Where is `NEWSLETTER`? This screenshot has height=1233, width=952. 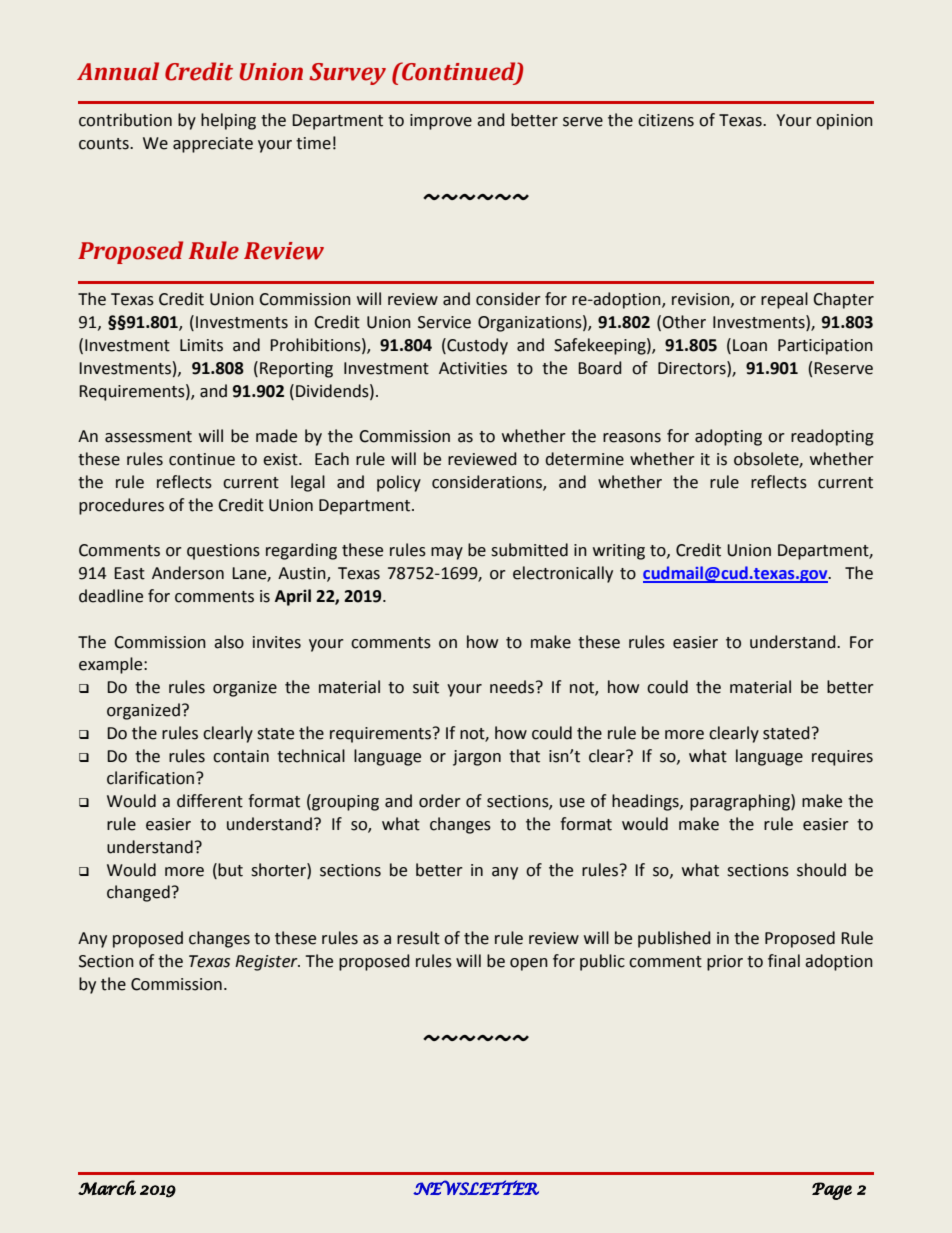
NEWSLETTER is located at coordinates (476, 1187).
